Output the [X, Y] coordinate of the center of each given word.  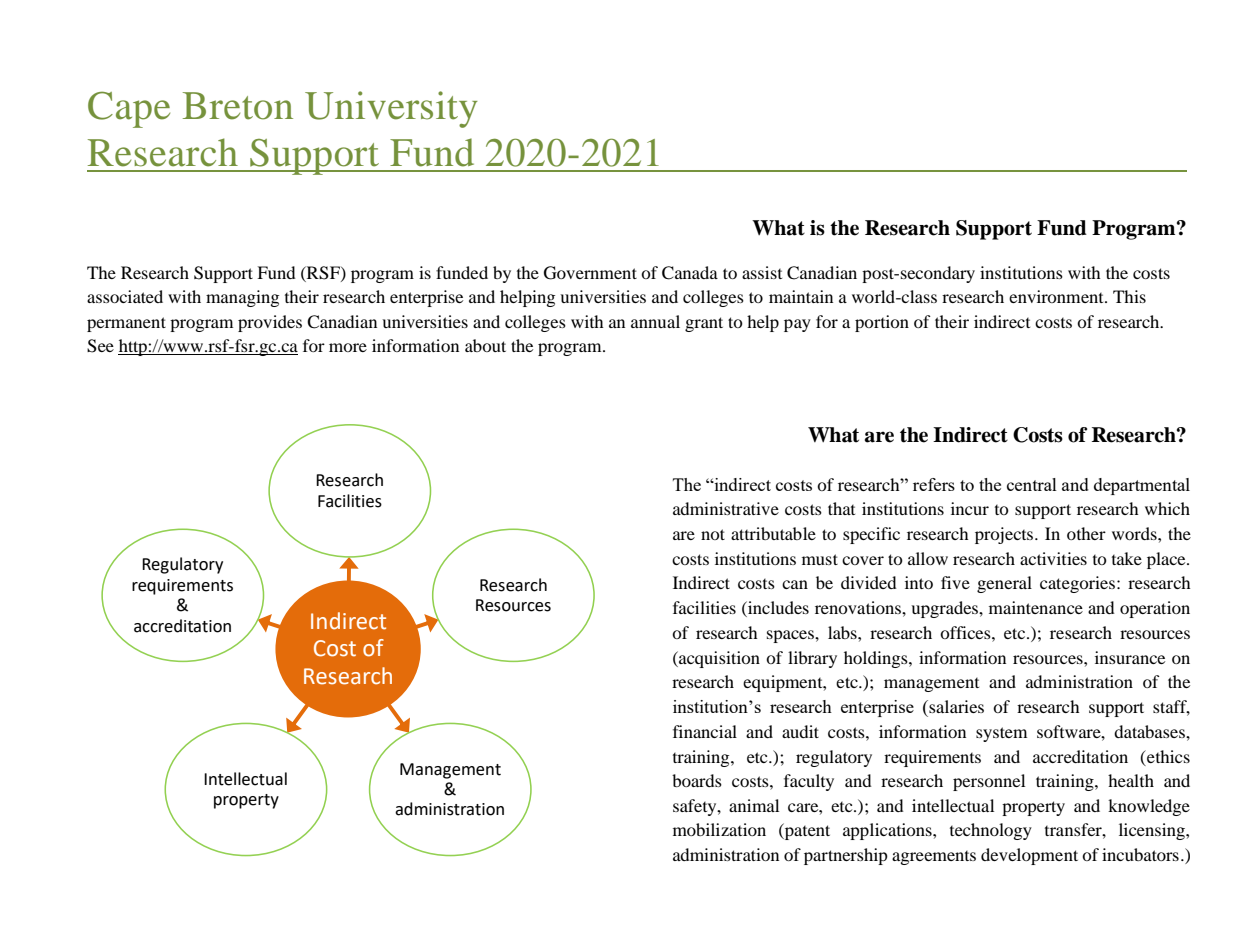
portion [882, 323]
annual [655, 321]
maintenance [1036, 607]
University [391, 109]
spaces [791, 636]
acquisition [718, 659]
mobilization [719, 829]
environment [1057, 296]
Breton [238, 106]
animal [754, 805]
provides [270, 323]
